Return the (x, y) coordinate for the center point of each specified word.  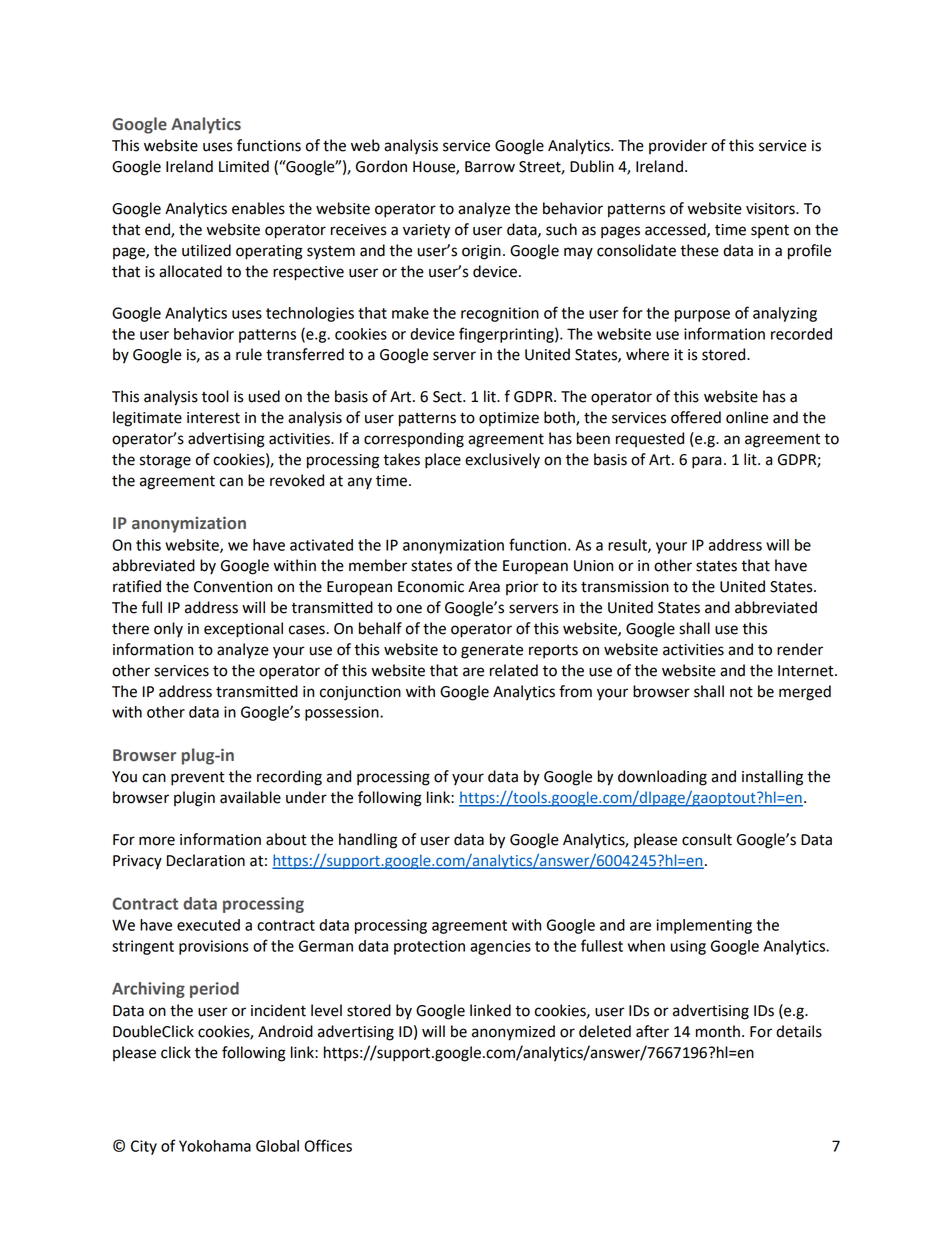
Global (277, 1146)
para (706, 462)
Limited (244, 166)
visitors (771, 209)
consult (707, 839)
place (443, 461)
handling (368, 841)
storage (165, 462)
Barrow (490, 167)
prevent (198, 779)
